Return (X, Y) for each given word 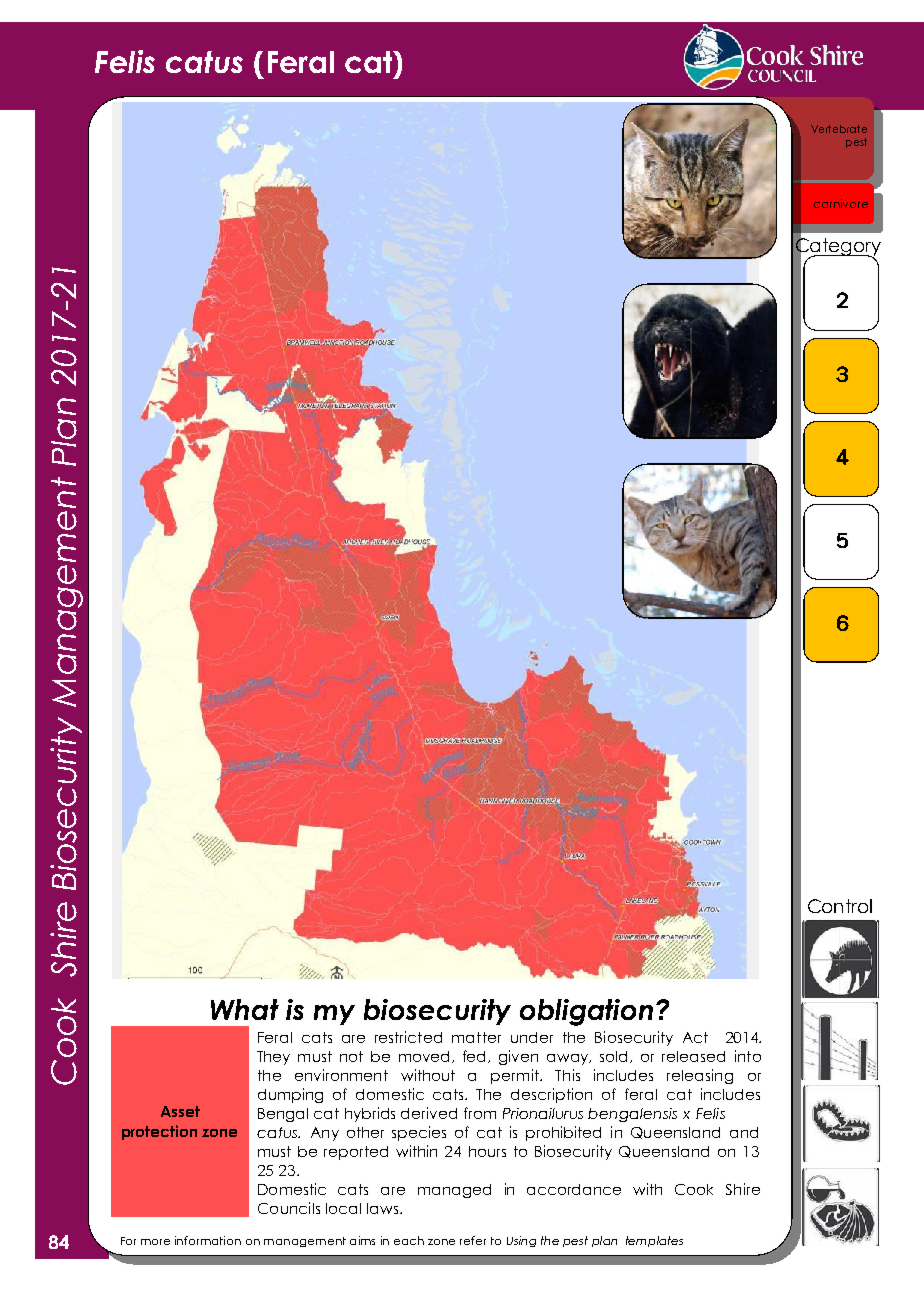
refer (473, 1240)
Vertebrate (839, 129)
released (693, 1056)
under (532, 1037)
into (748, 1056)
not (351, 1056)
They (273, 1058)
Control (840, 906)
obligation (586, 1012)
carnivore (841, 203)
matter (476, 1037)
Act (695, 1037)
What (245, 1009)
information (208, 1240)
